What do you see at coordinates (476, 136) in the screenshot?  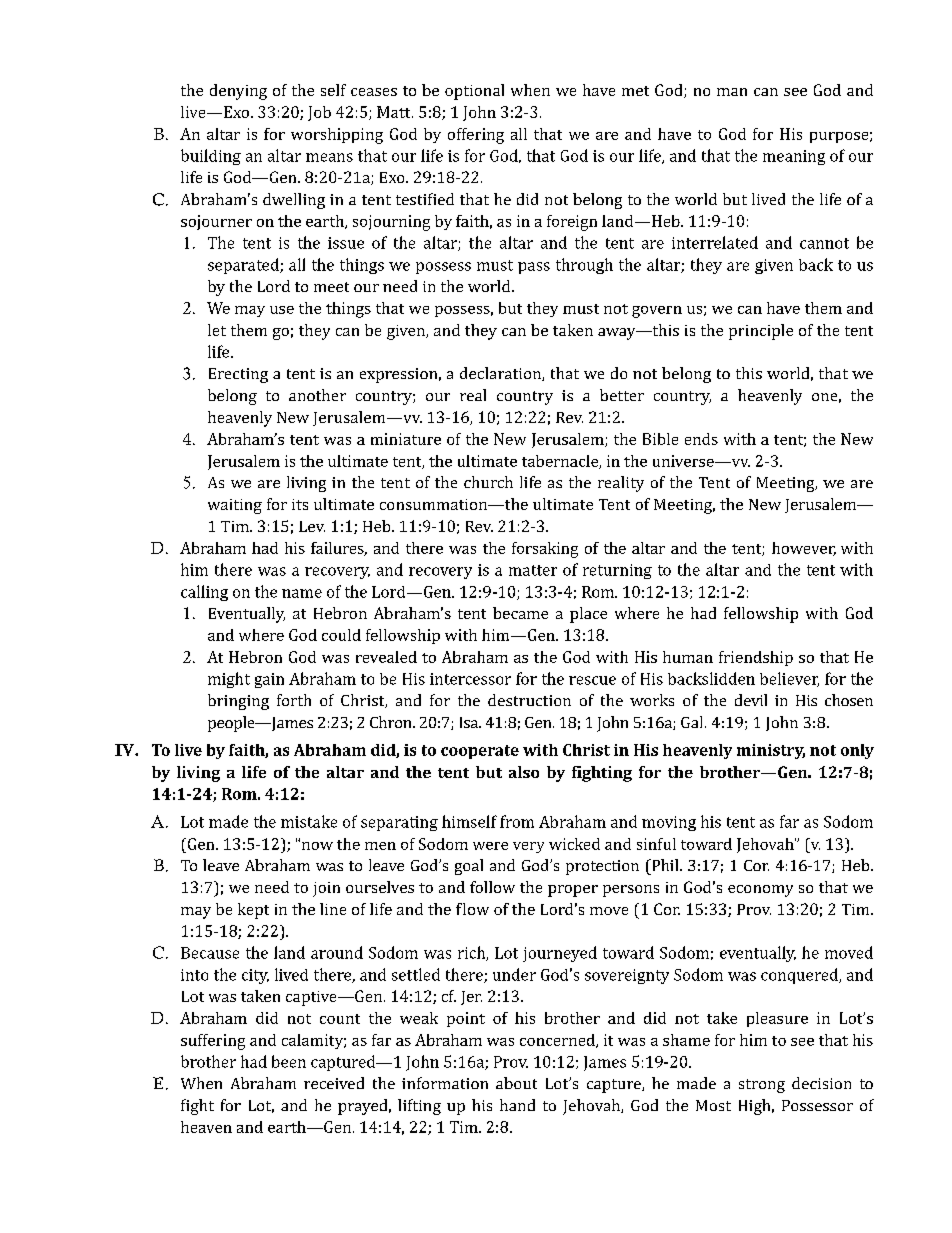 I see `offering` at bounding box center [476, 136].
